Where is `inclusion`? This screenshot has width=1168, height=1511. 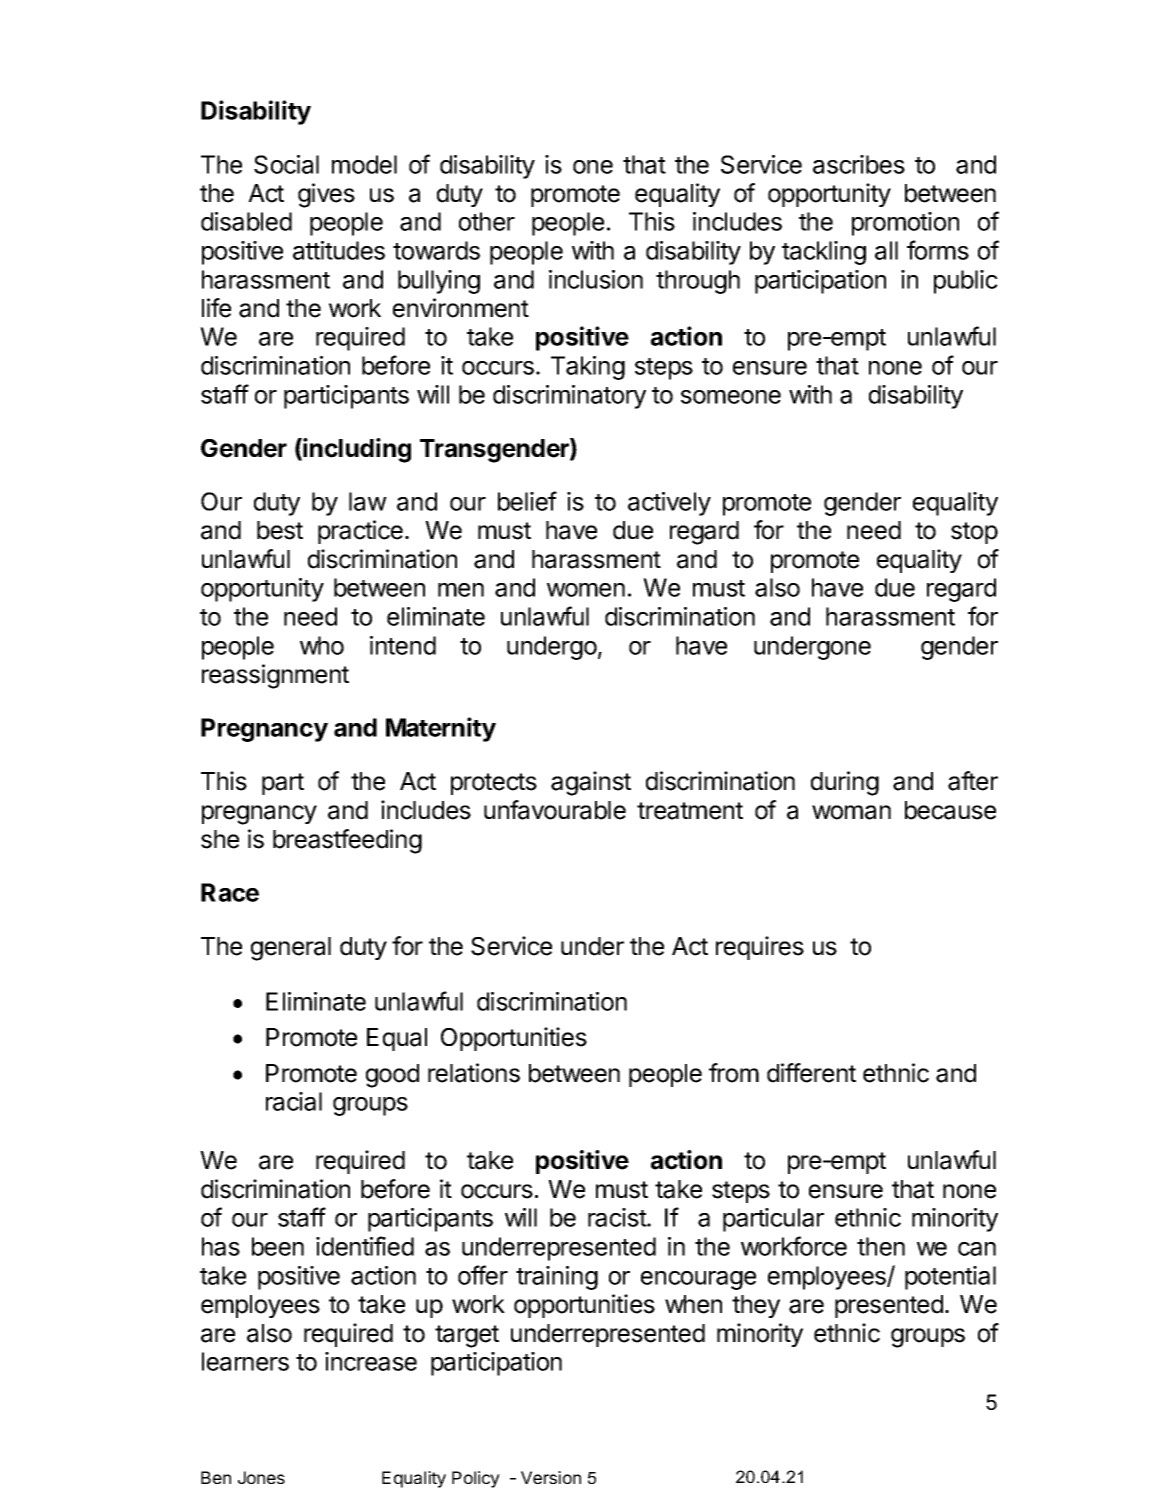 inclusion is located at coordinates (596, 279).
